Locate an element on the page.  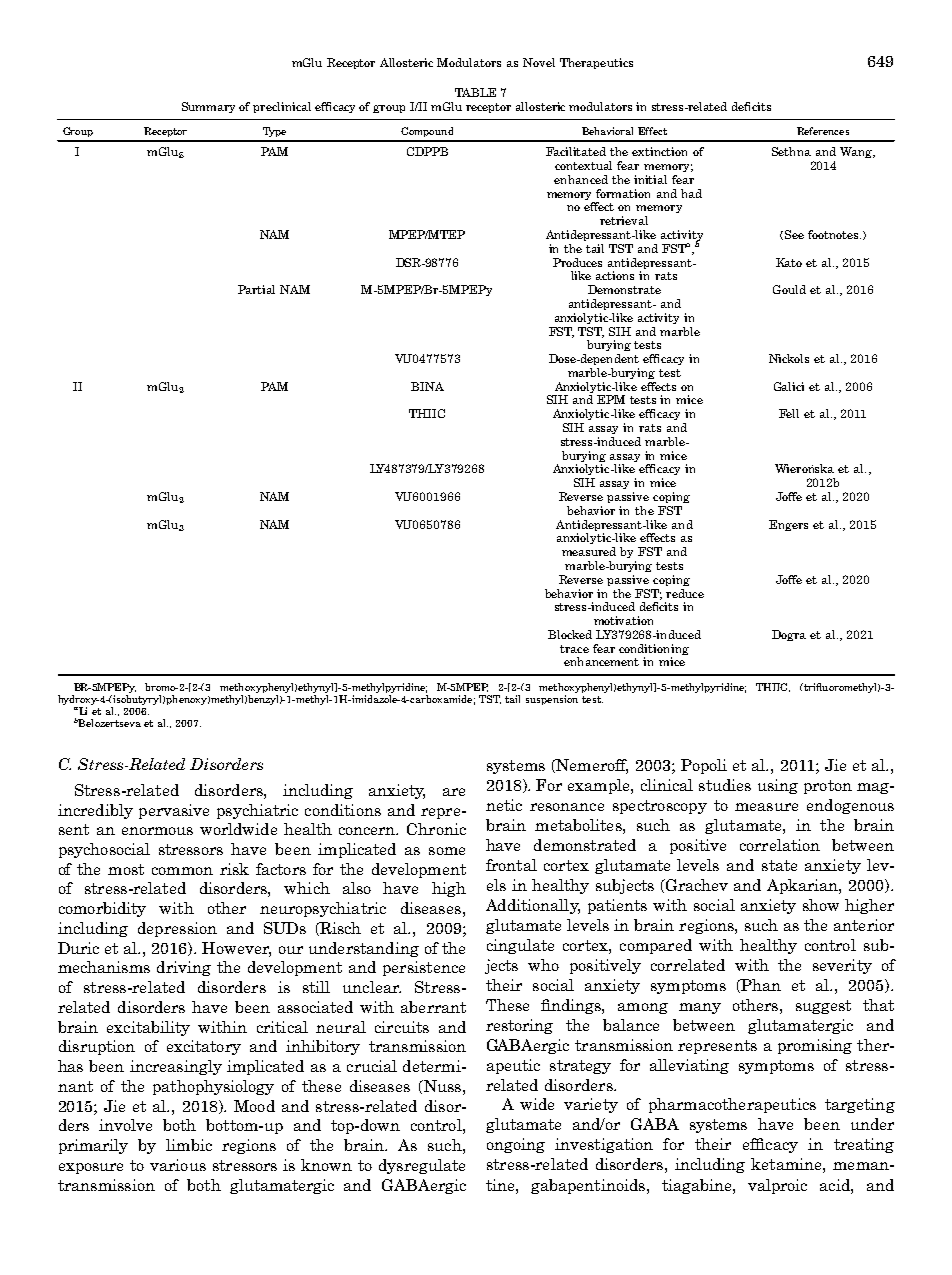
various is located at coordinates (178, 1165).
